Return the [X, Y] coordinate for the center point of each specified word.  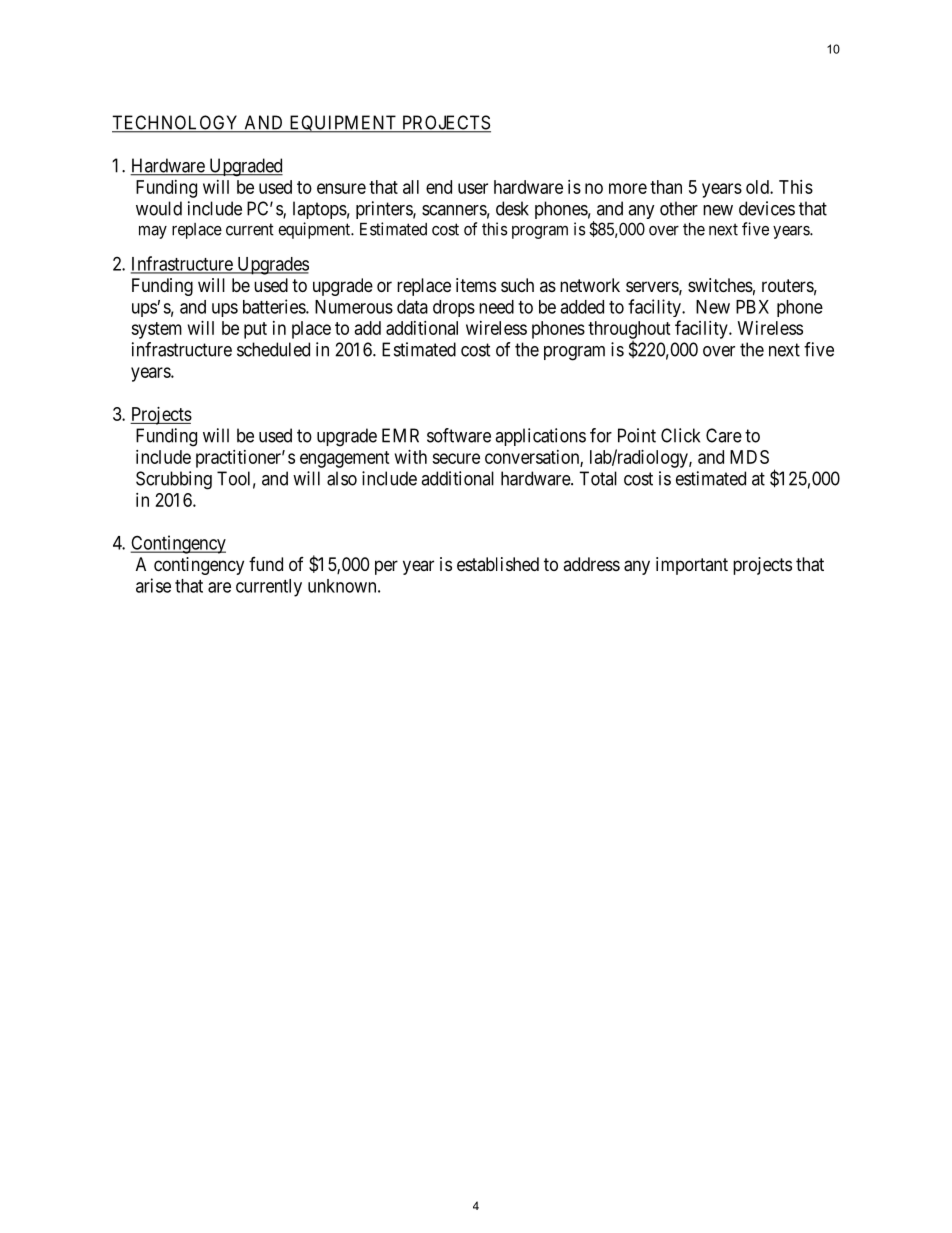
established [498, 564]
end [439, 187]
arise [153, 585]
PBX [752, 307]
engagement [345, 459]
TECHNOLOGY [177, 123]
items [476, 285]
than [666, 187]
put [255, 330]
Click [680, 435]
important [692, 566]
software [459, 435]
